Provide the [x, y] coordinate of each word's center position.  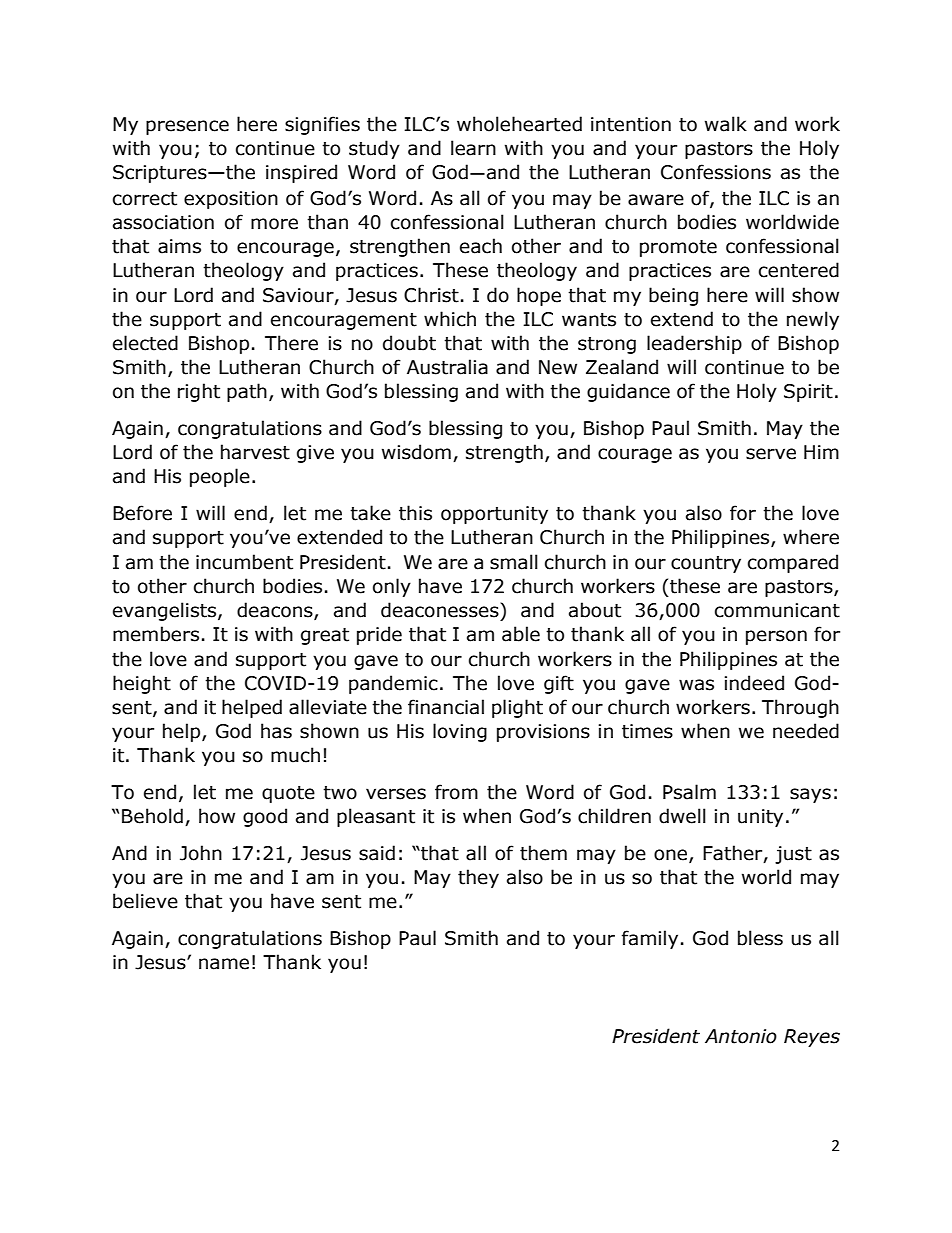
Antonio [741, 1036]
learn [473, 148]
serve [771, 454]
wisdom [416, 452]
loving [460, 732]
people [220, 477]
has [276, 731]
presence [187, 127]
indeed [754, 683]
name [224, 964]
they [478, 878]
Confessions [716, 172]
